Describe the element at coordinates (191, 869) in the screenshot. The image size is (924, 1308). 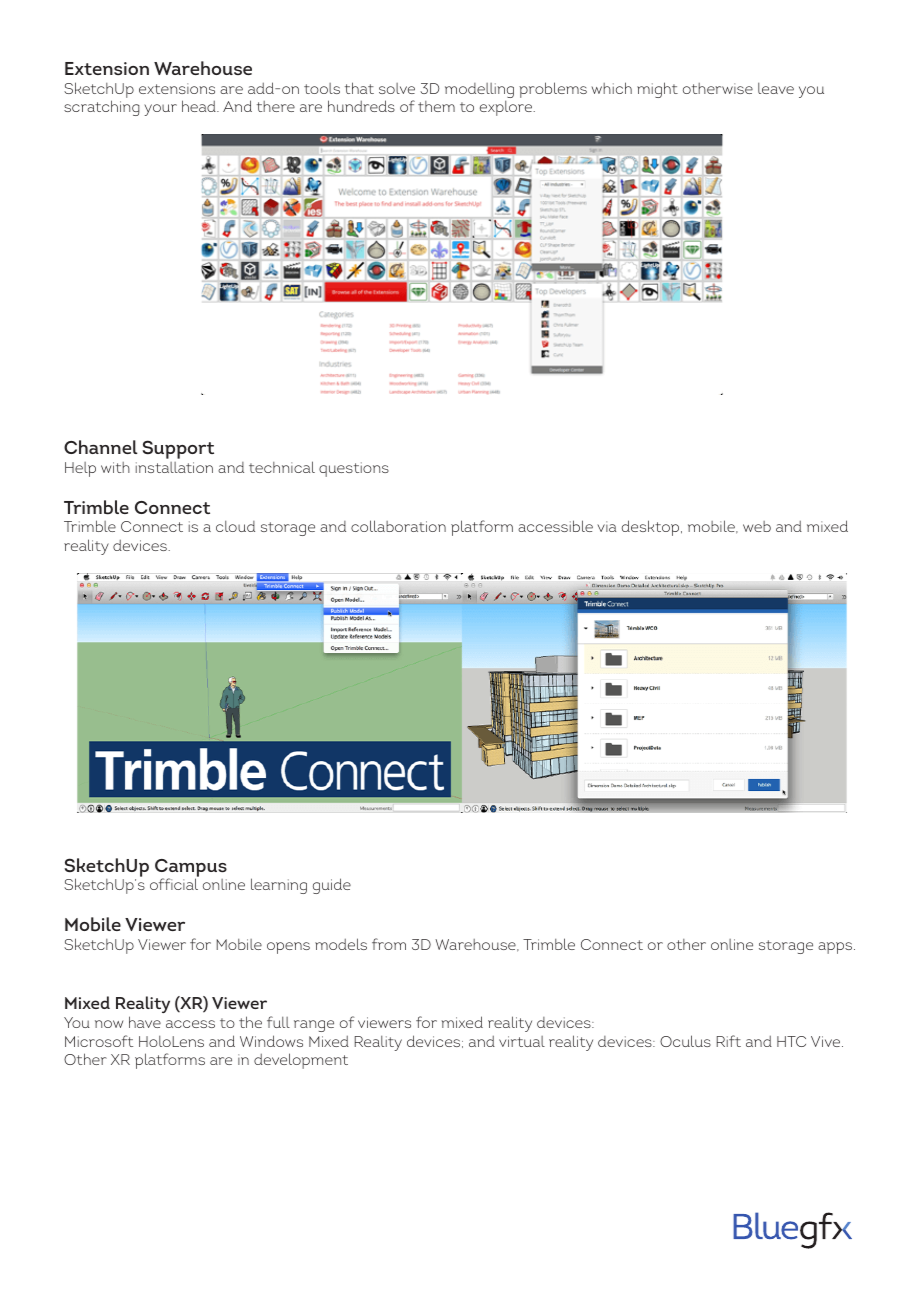
I see `Campus` at that location.
